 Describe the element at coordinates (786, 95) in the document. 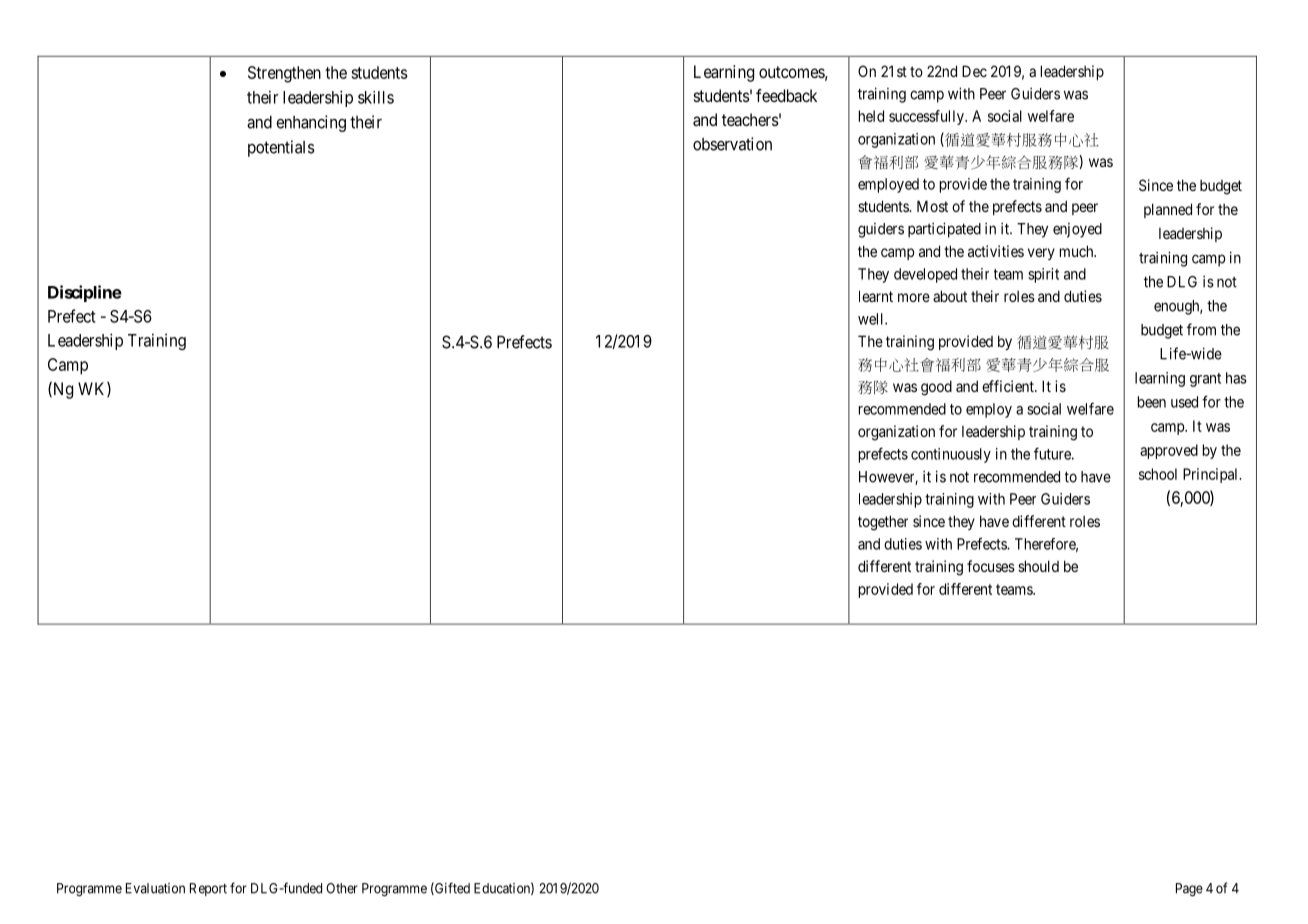

I see `feedback` at that location.
